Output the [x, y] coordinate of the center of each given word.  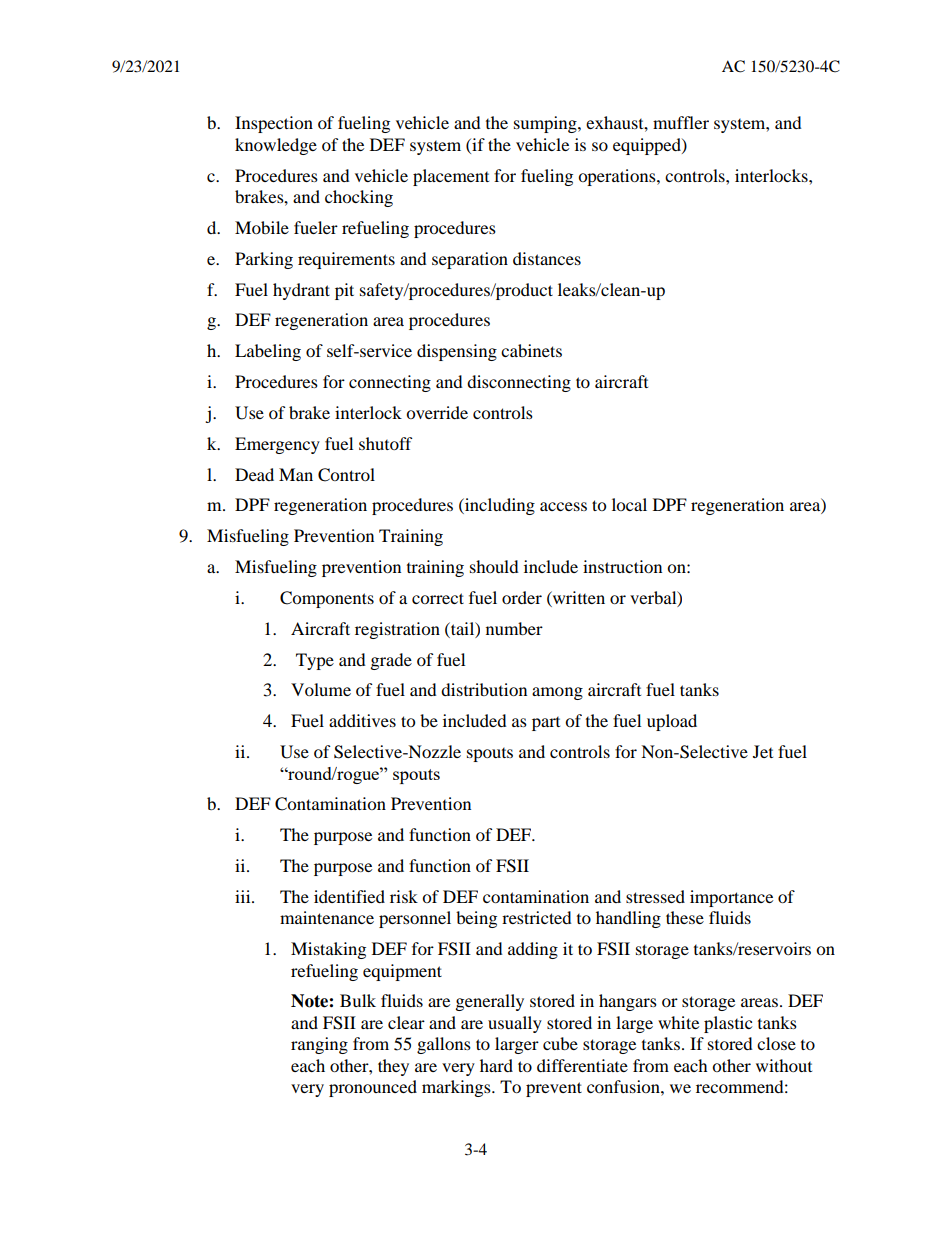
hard [496, 1065]
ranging [319, 1045]
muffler [681, 122]
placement [451, 177]
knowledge [276, 146]
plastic [728, 1024]
